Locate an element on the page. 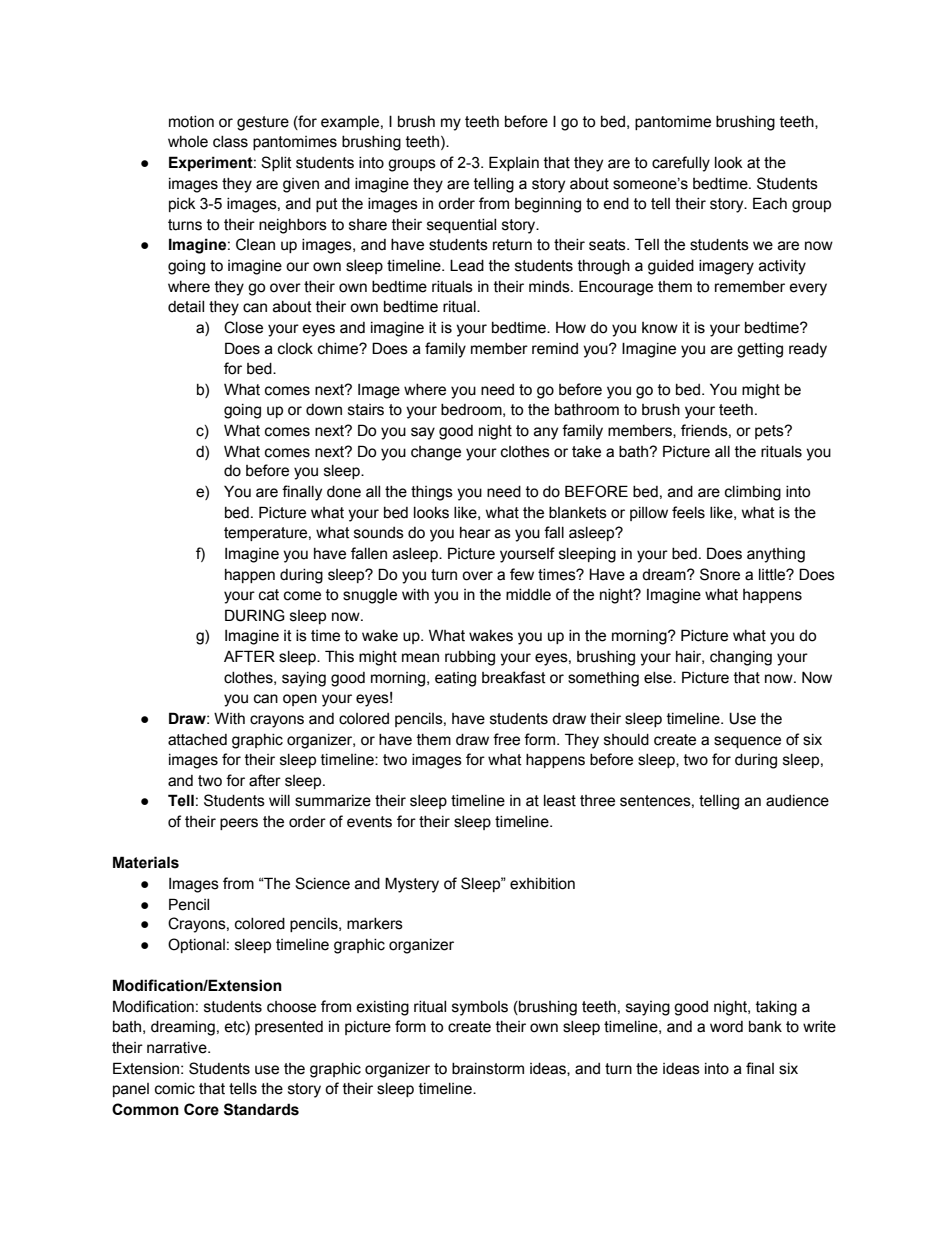 The width and height of the document is (952, 1233). getting is located at coordinates (760, 350).
